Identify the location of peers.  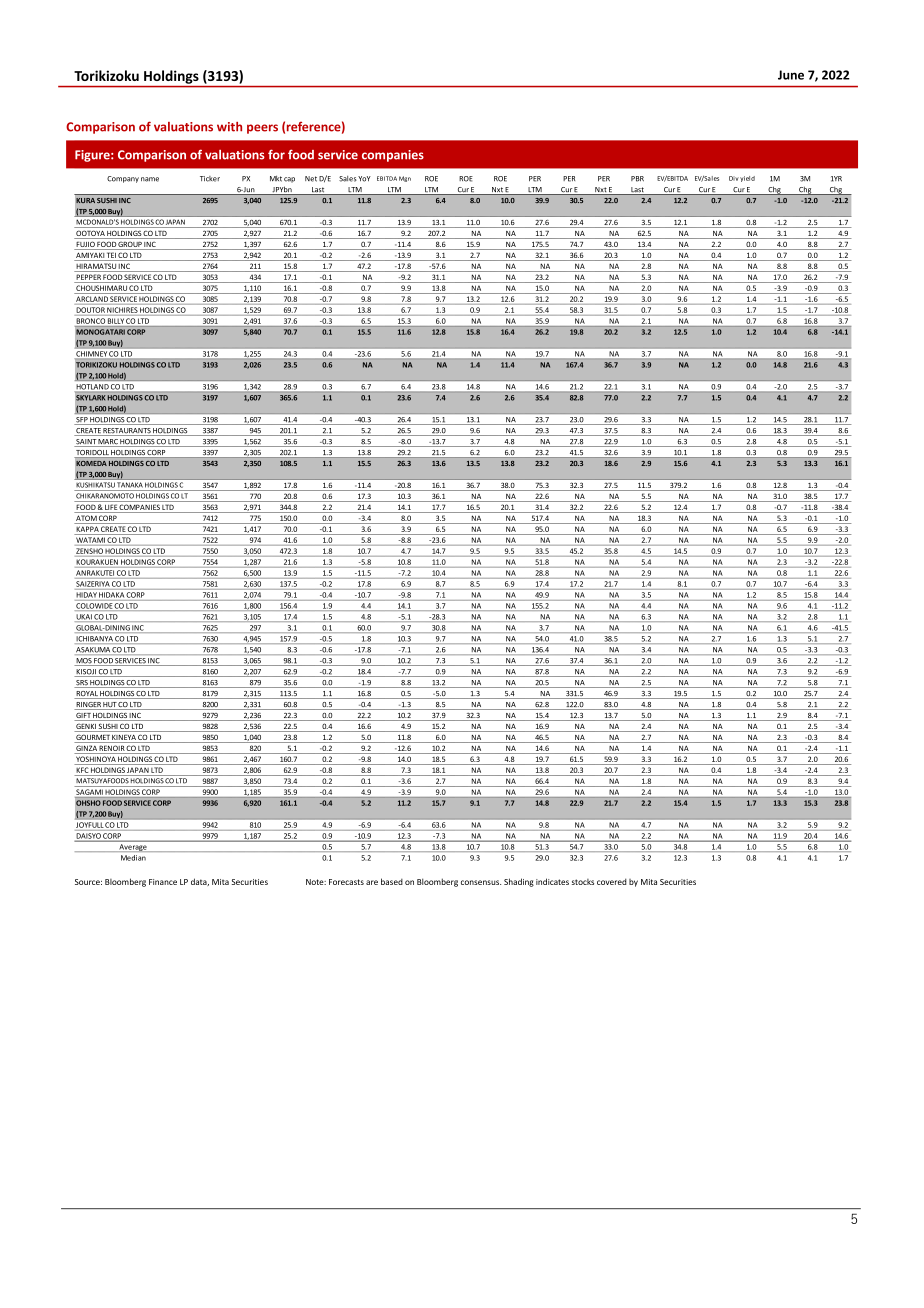
(262, 129).
